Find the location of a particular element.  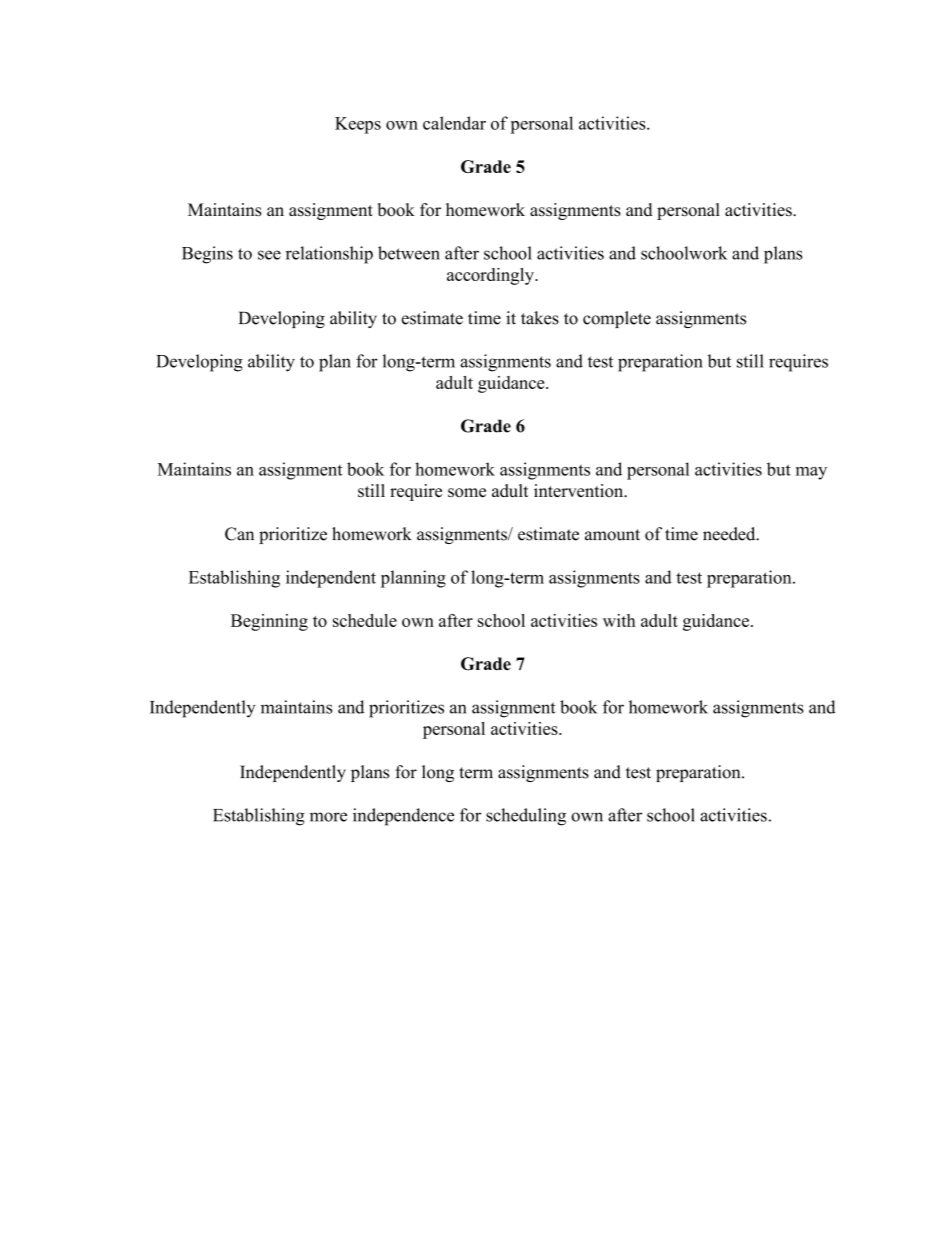

with is located at coordinates (619, 620).
